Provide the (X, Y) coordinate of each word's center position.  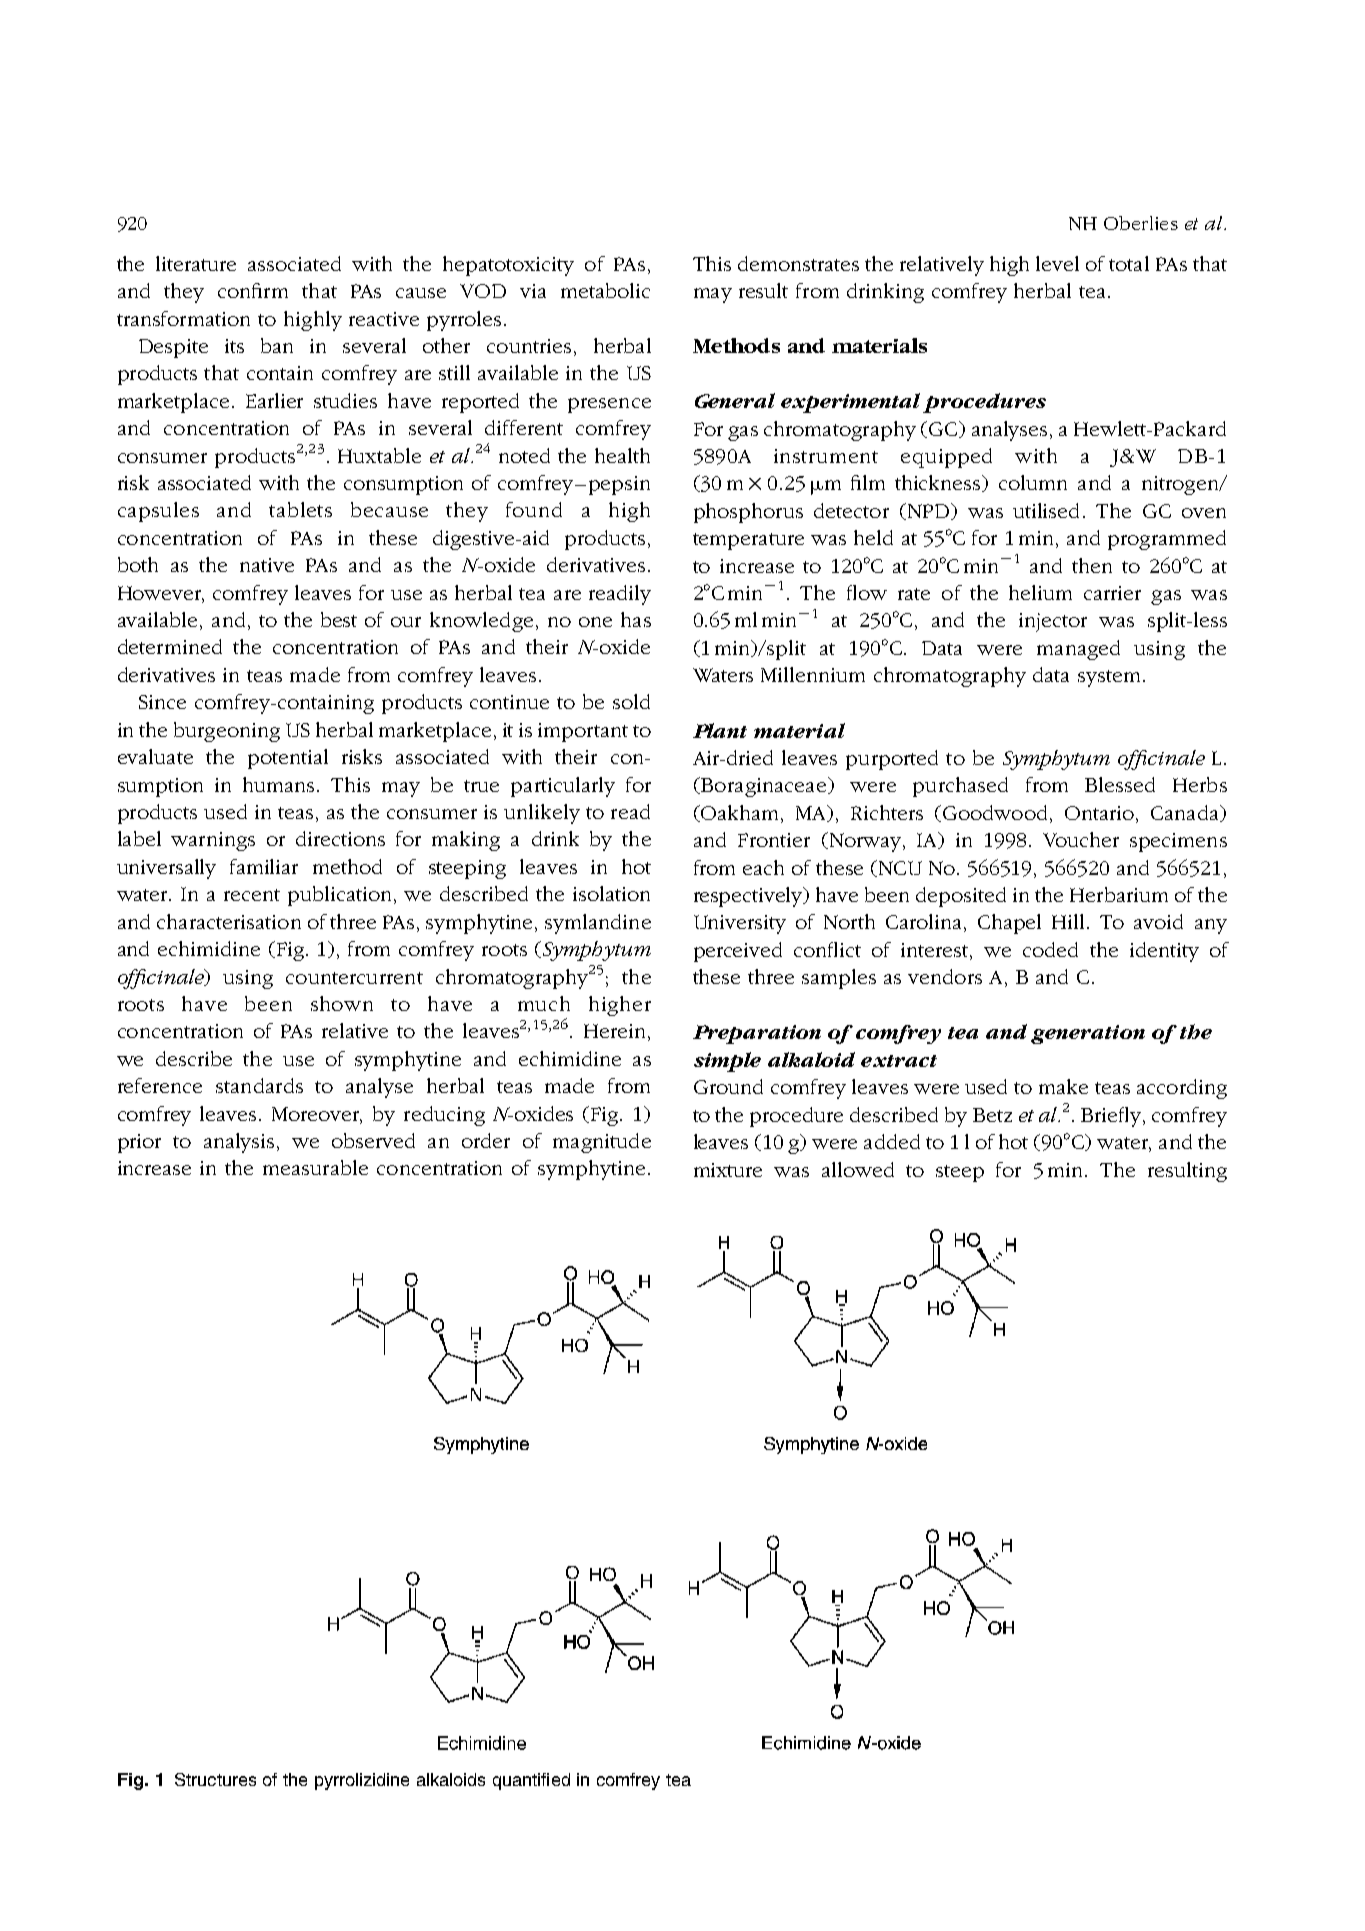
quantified (531, 1781)
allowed (858, 1169)
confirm (253, 290)
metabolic (605, 290)
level (1057, 263)
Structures (215, 1779)
